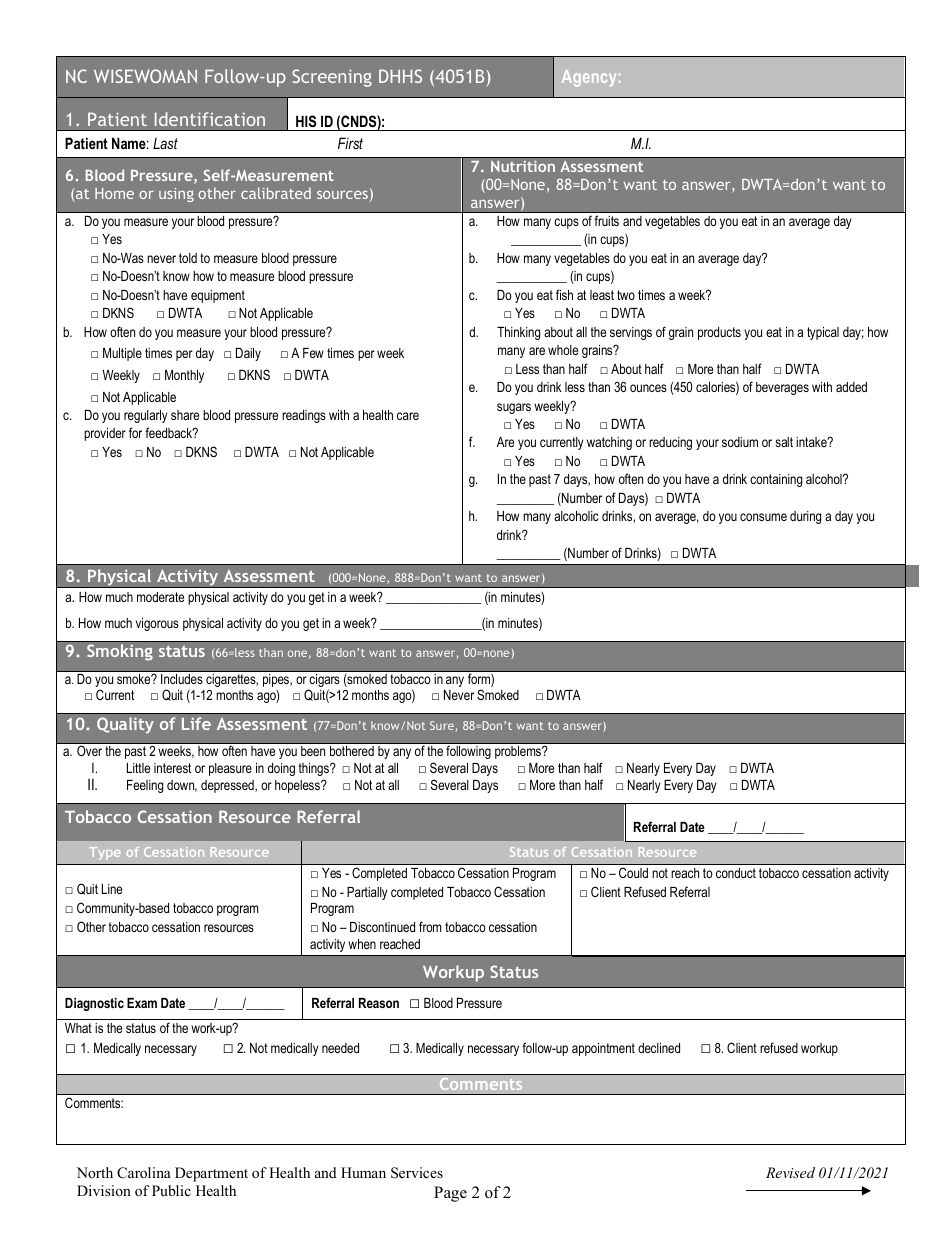  What do you see at coordinates (589, 78) in the page?
I see `Agency` at bounding box center [589, 78].
